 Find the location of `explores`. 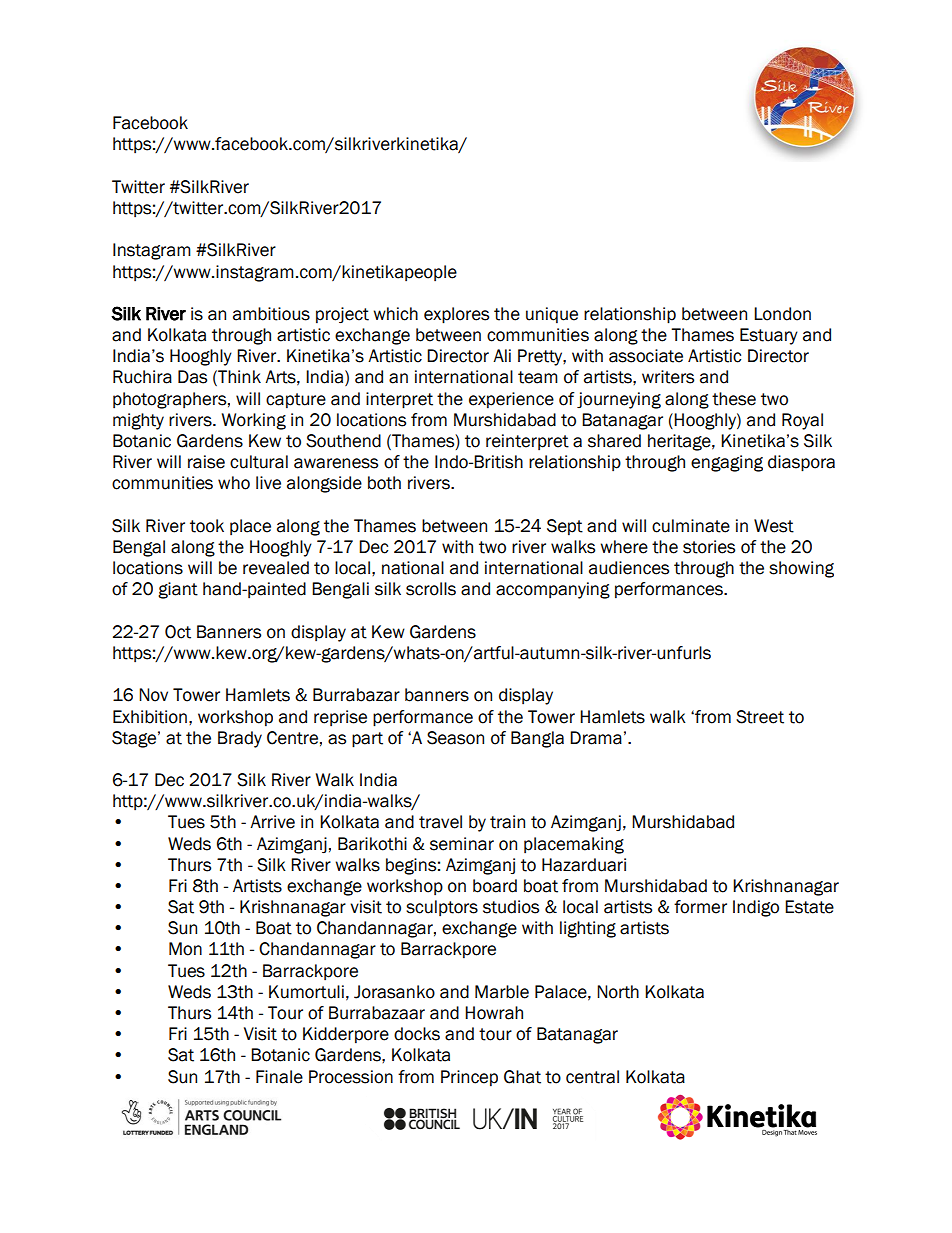

explores is located at coordinates (456, 315).
